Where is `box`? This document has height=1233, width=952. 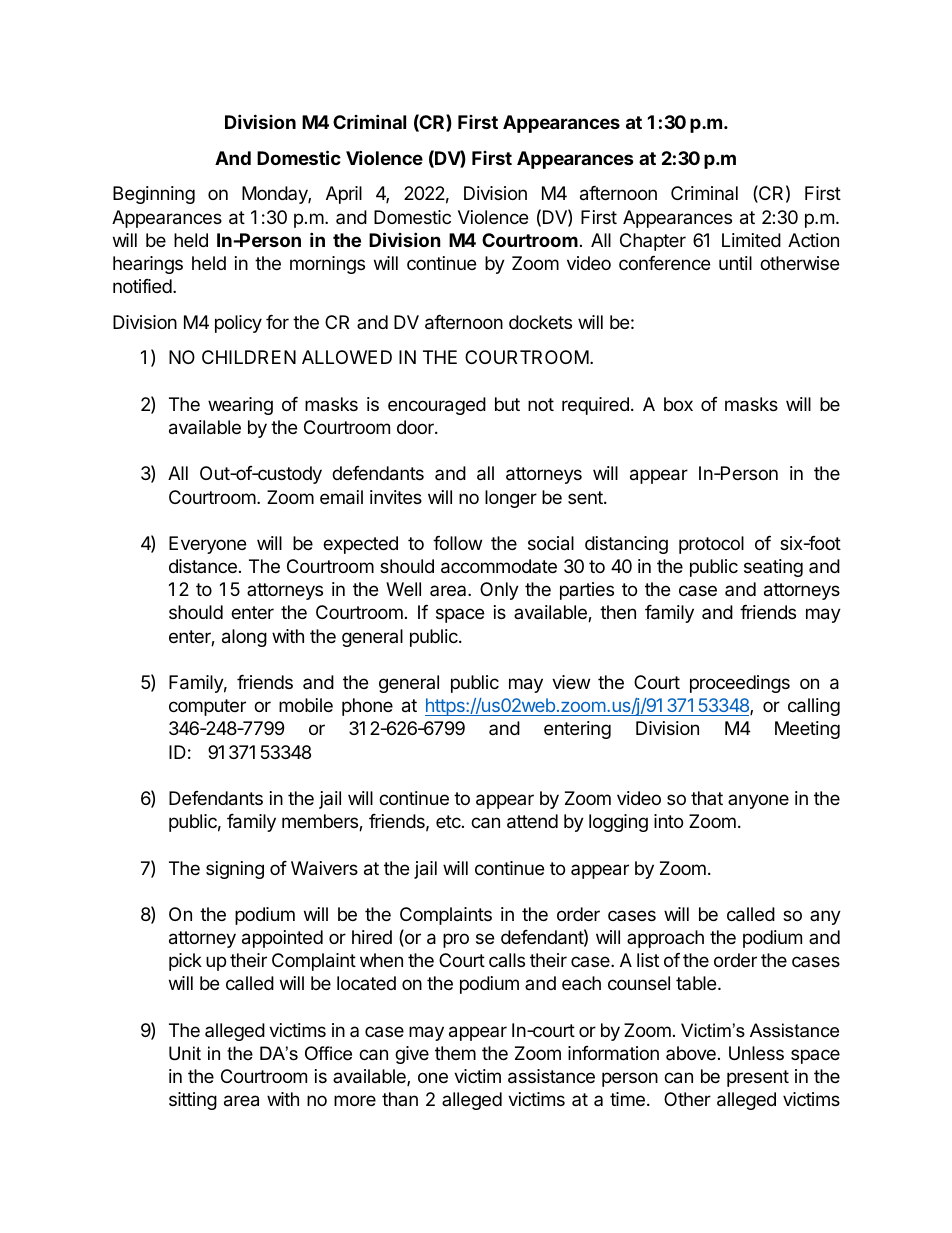 box is located at coordinates (678, 404).
